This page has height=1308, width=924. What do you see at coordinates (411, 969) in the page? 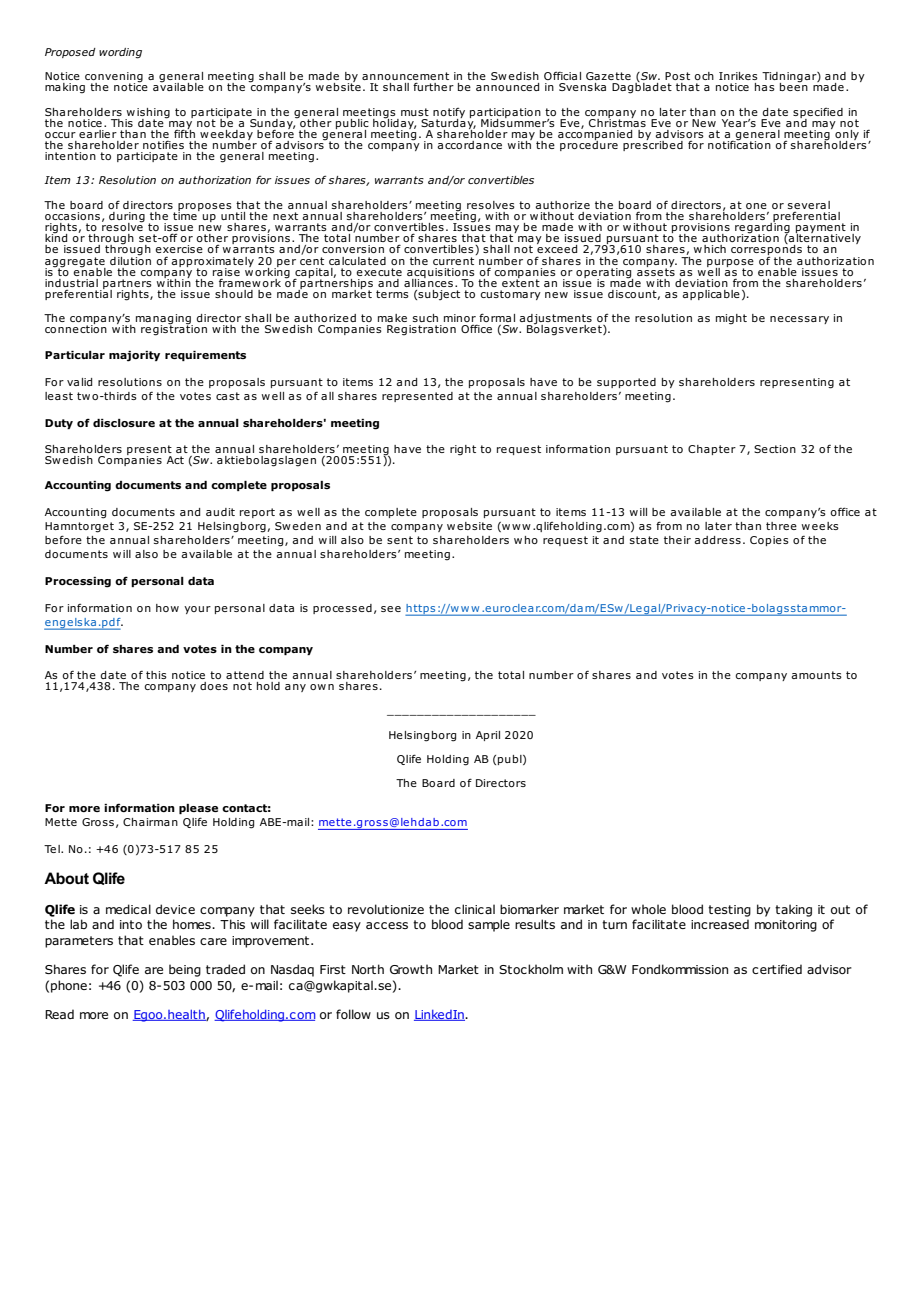
I see `Growth` at bounding box center [411, 969].
